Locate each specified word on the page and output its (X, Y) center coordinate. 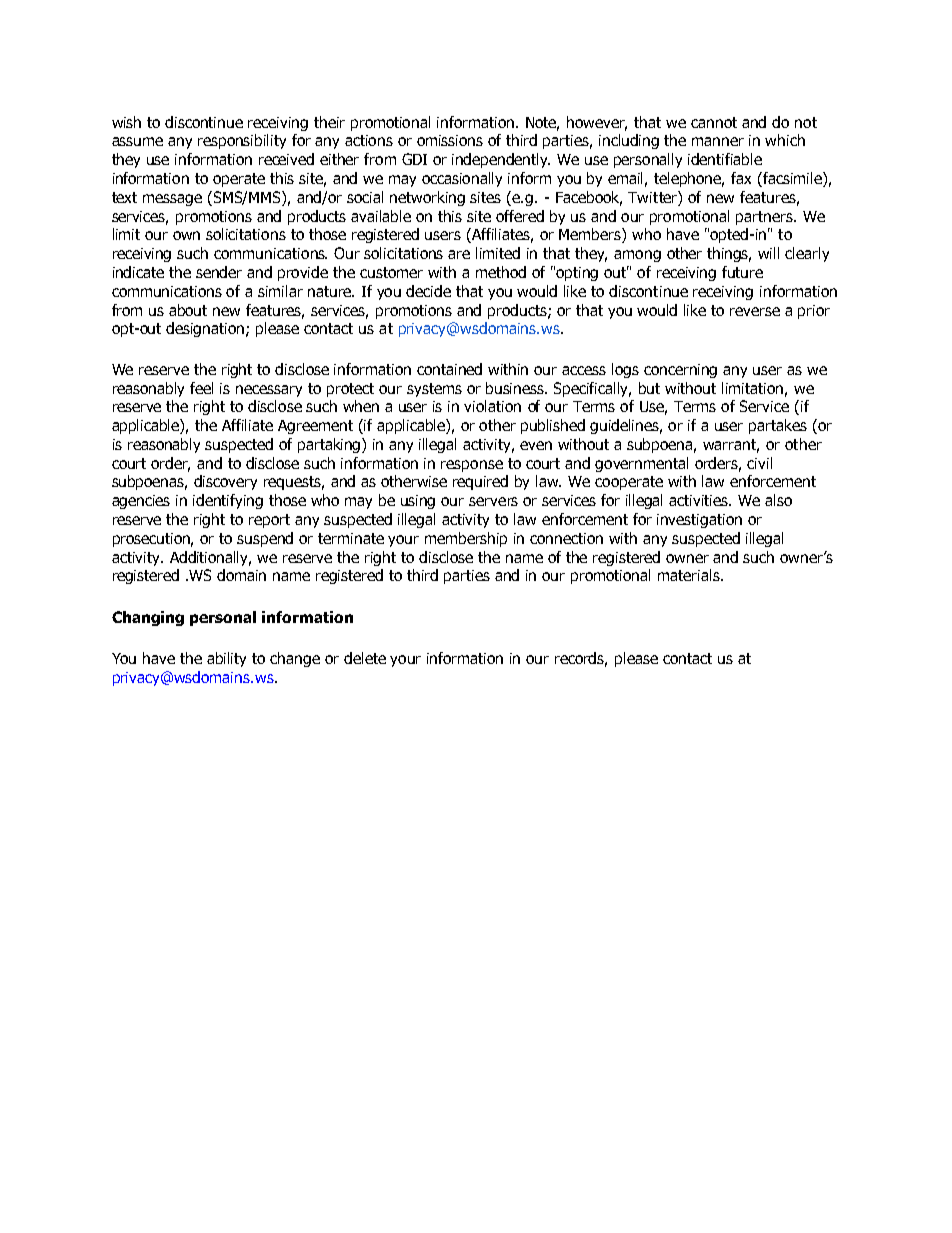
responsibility (242, 141)
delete (365, 658)
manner (718, 141)
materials (690, 575)
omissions (450, 140)
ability (226, 659)
